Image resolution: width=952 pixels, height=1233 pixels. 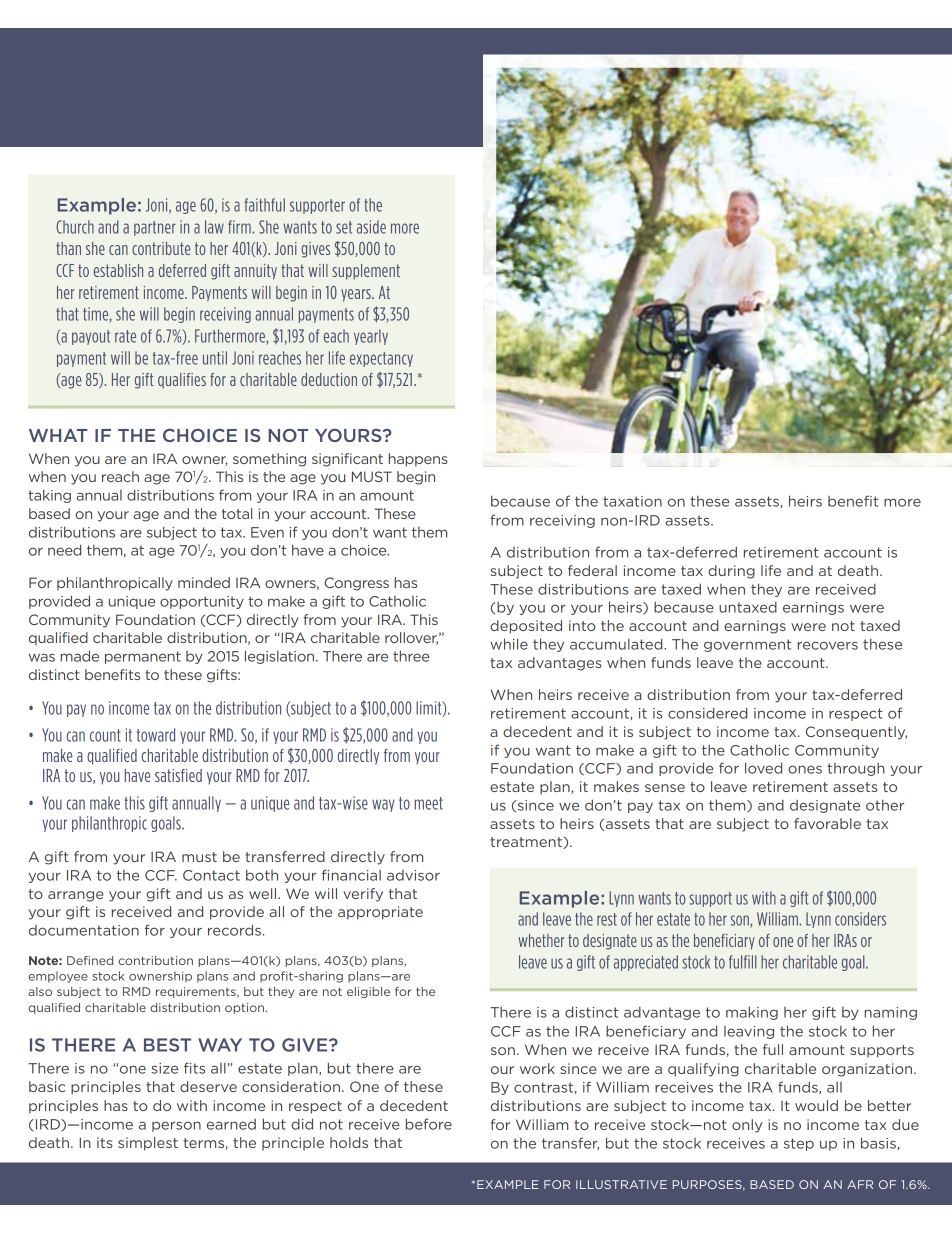 What do you see at coordinates (371, 227) in the screenshot?
I see `aside` at bounding box center [371, 227].
